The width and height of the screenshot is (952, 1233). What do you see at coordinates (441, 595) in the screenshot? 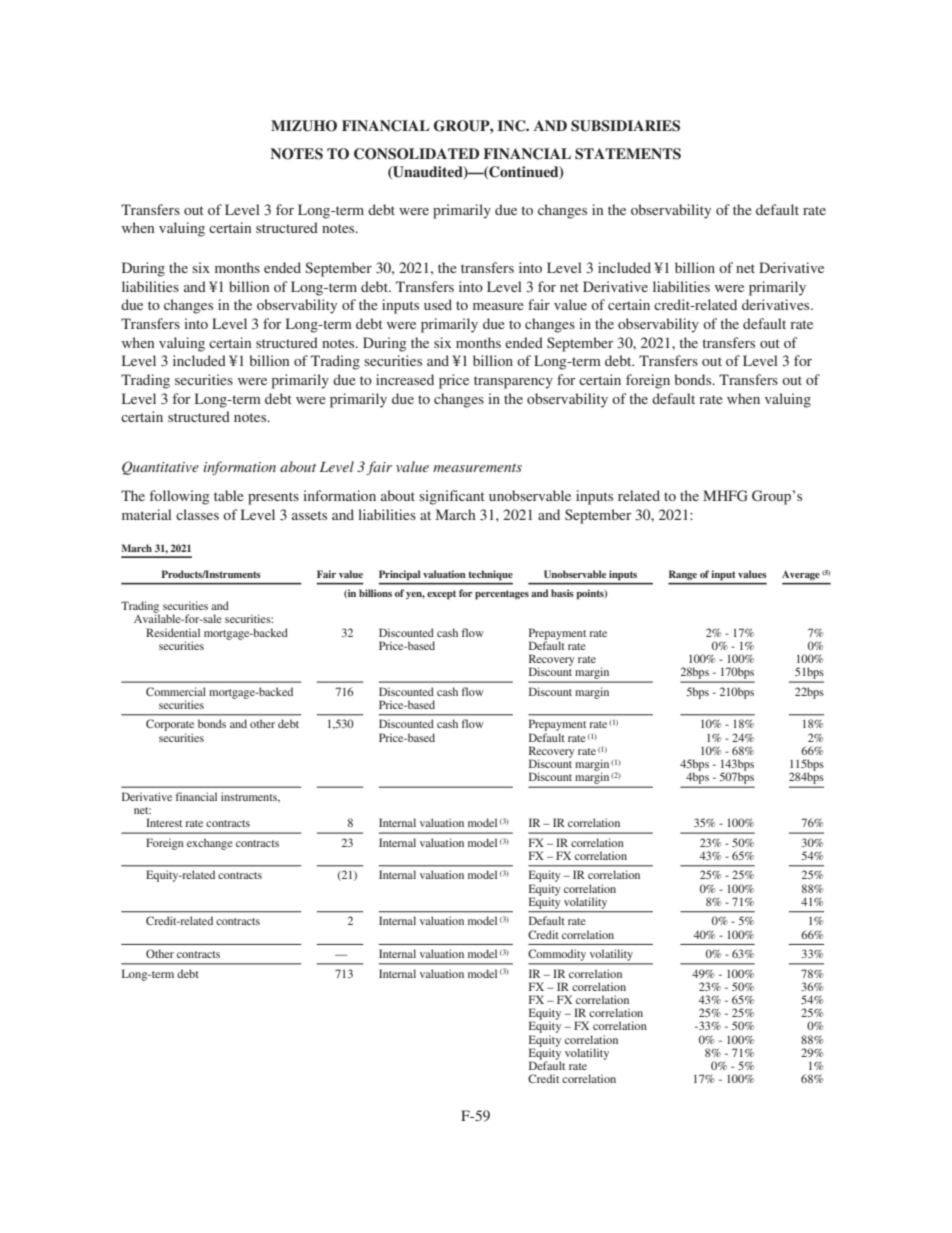
I see `except` at bounding box center [441, 595].
